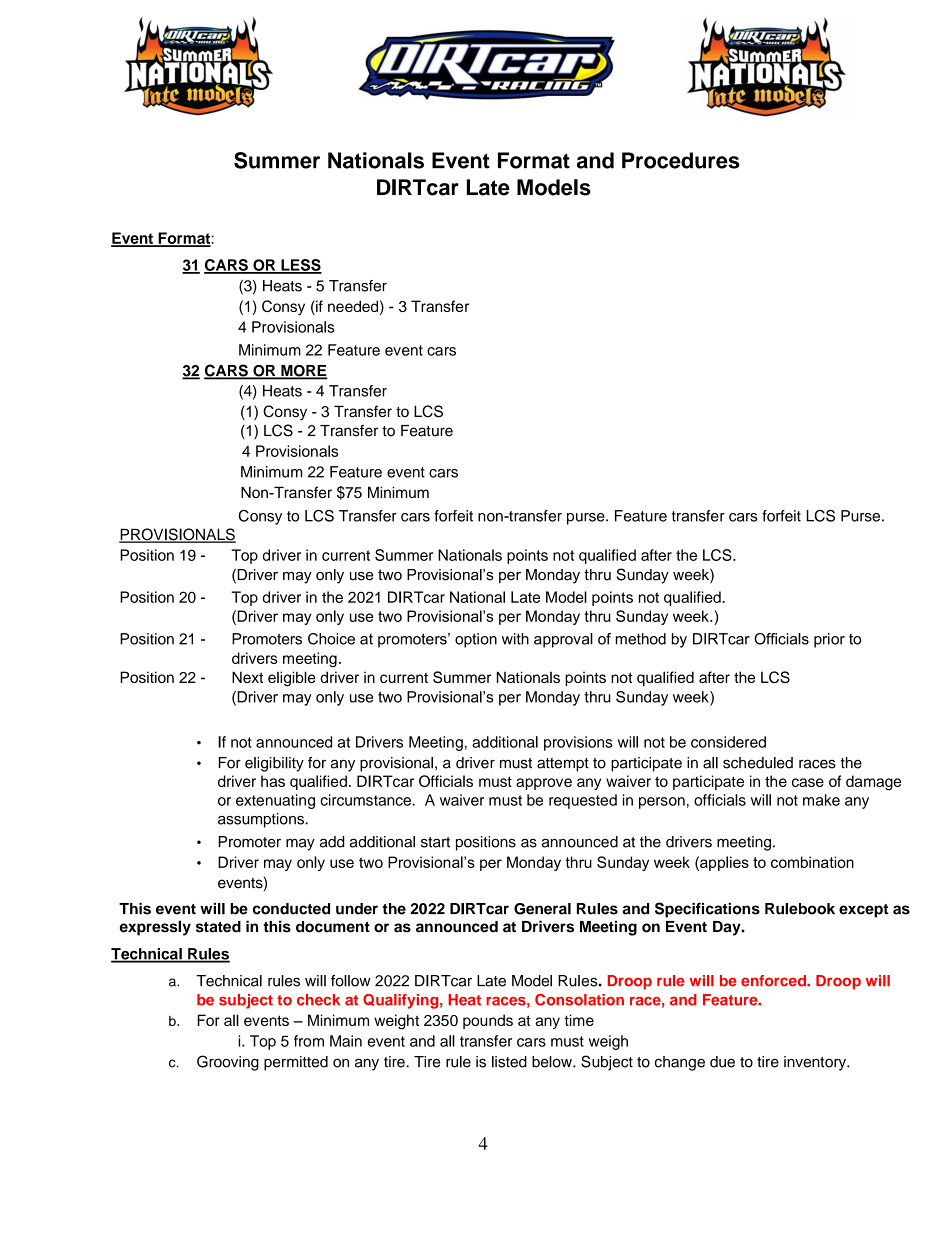 The height and width of the image is (1233, 952). Describe the element at coordinates (331, 639) in the image. I see `Choice` at that location.
